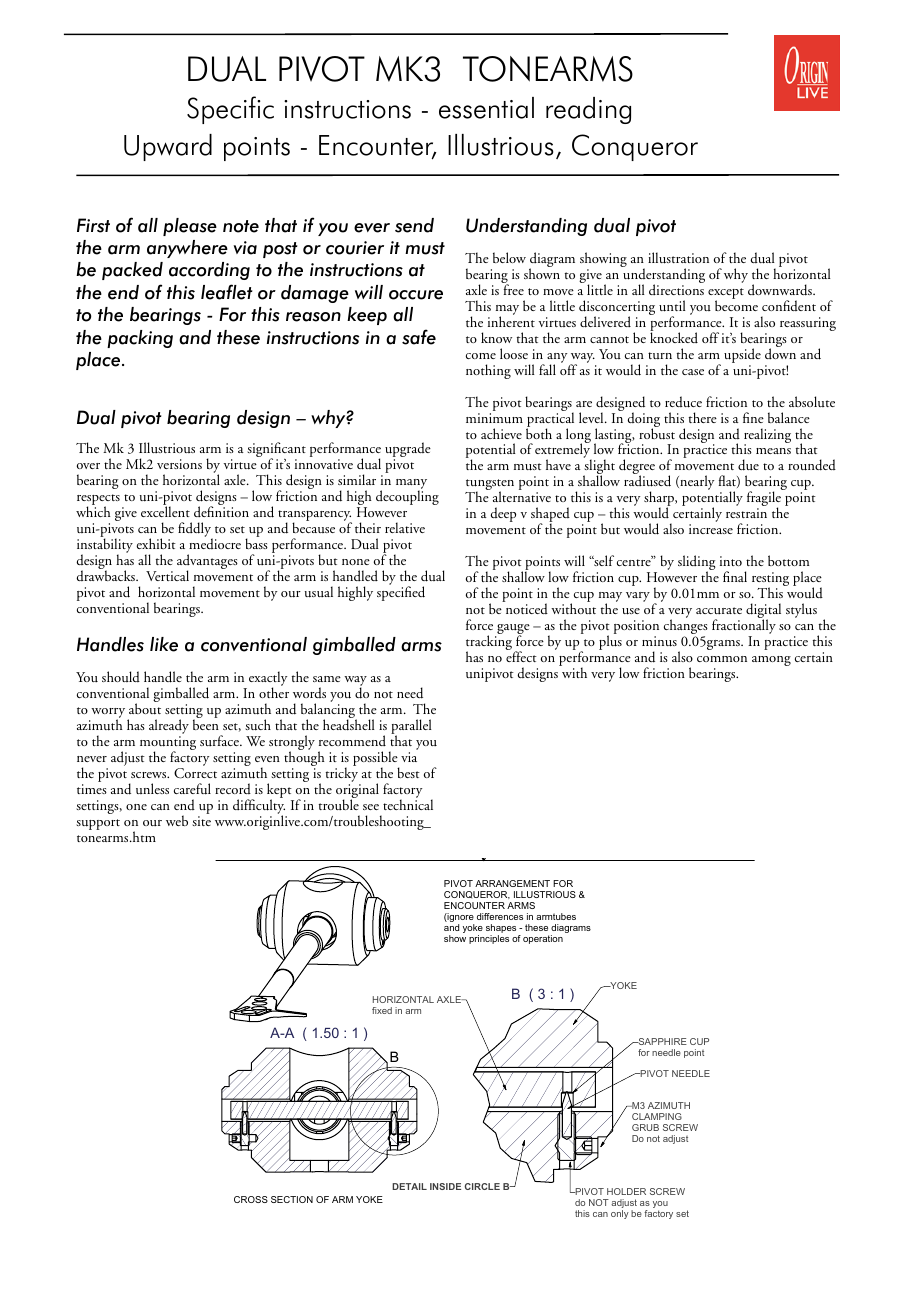 The width and height of the screenshot is (924, 1308). I want to click on CROSS, so click(251, 1199).
